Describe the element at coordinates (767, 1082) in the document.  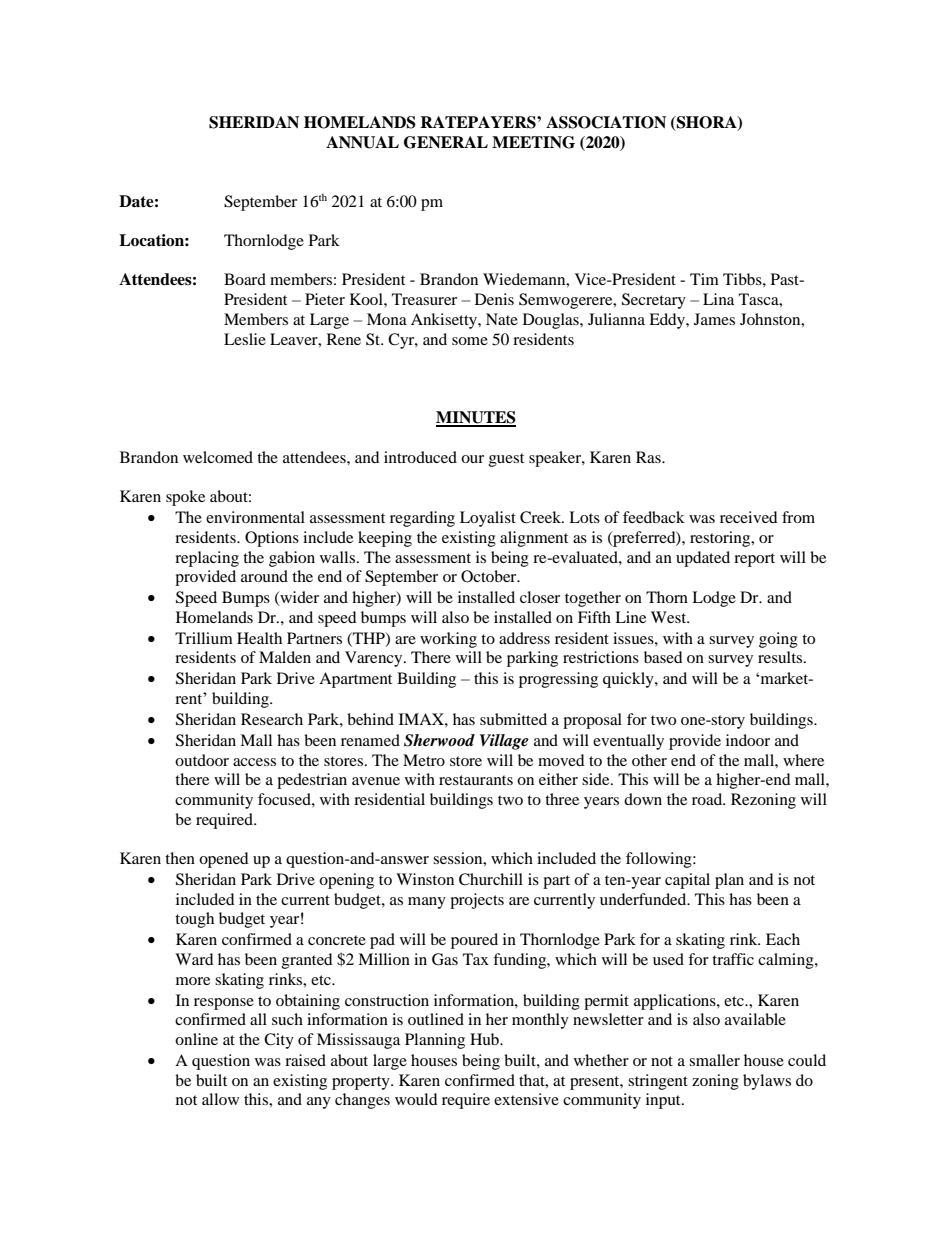
I see `bylaws` at that location.
